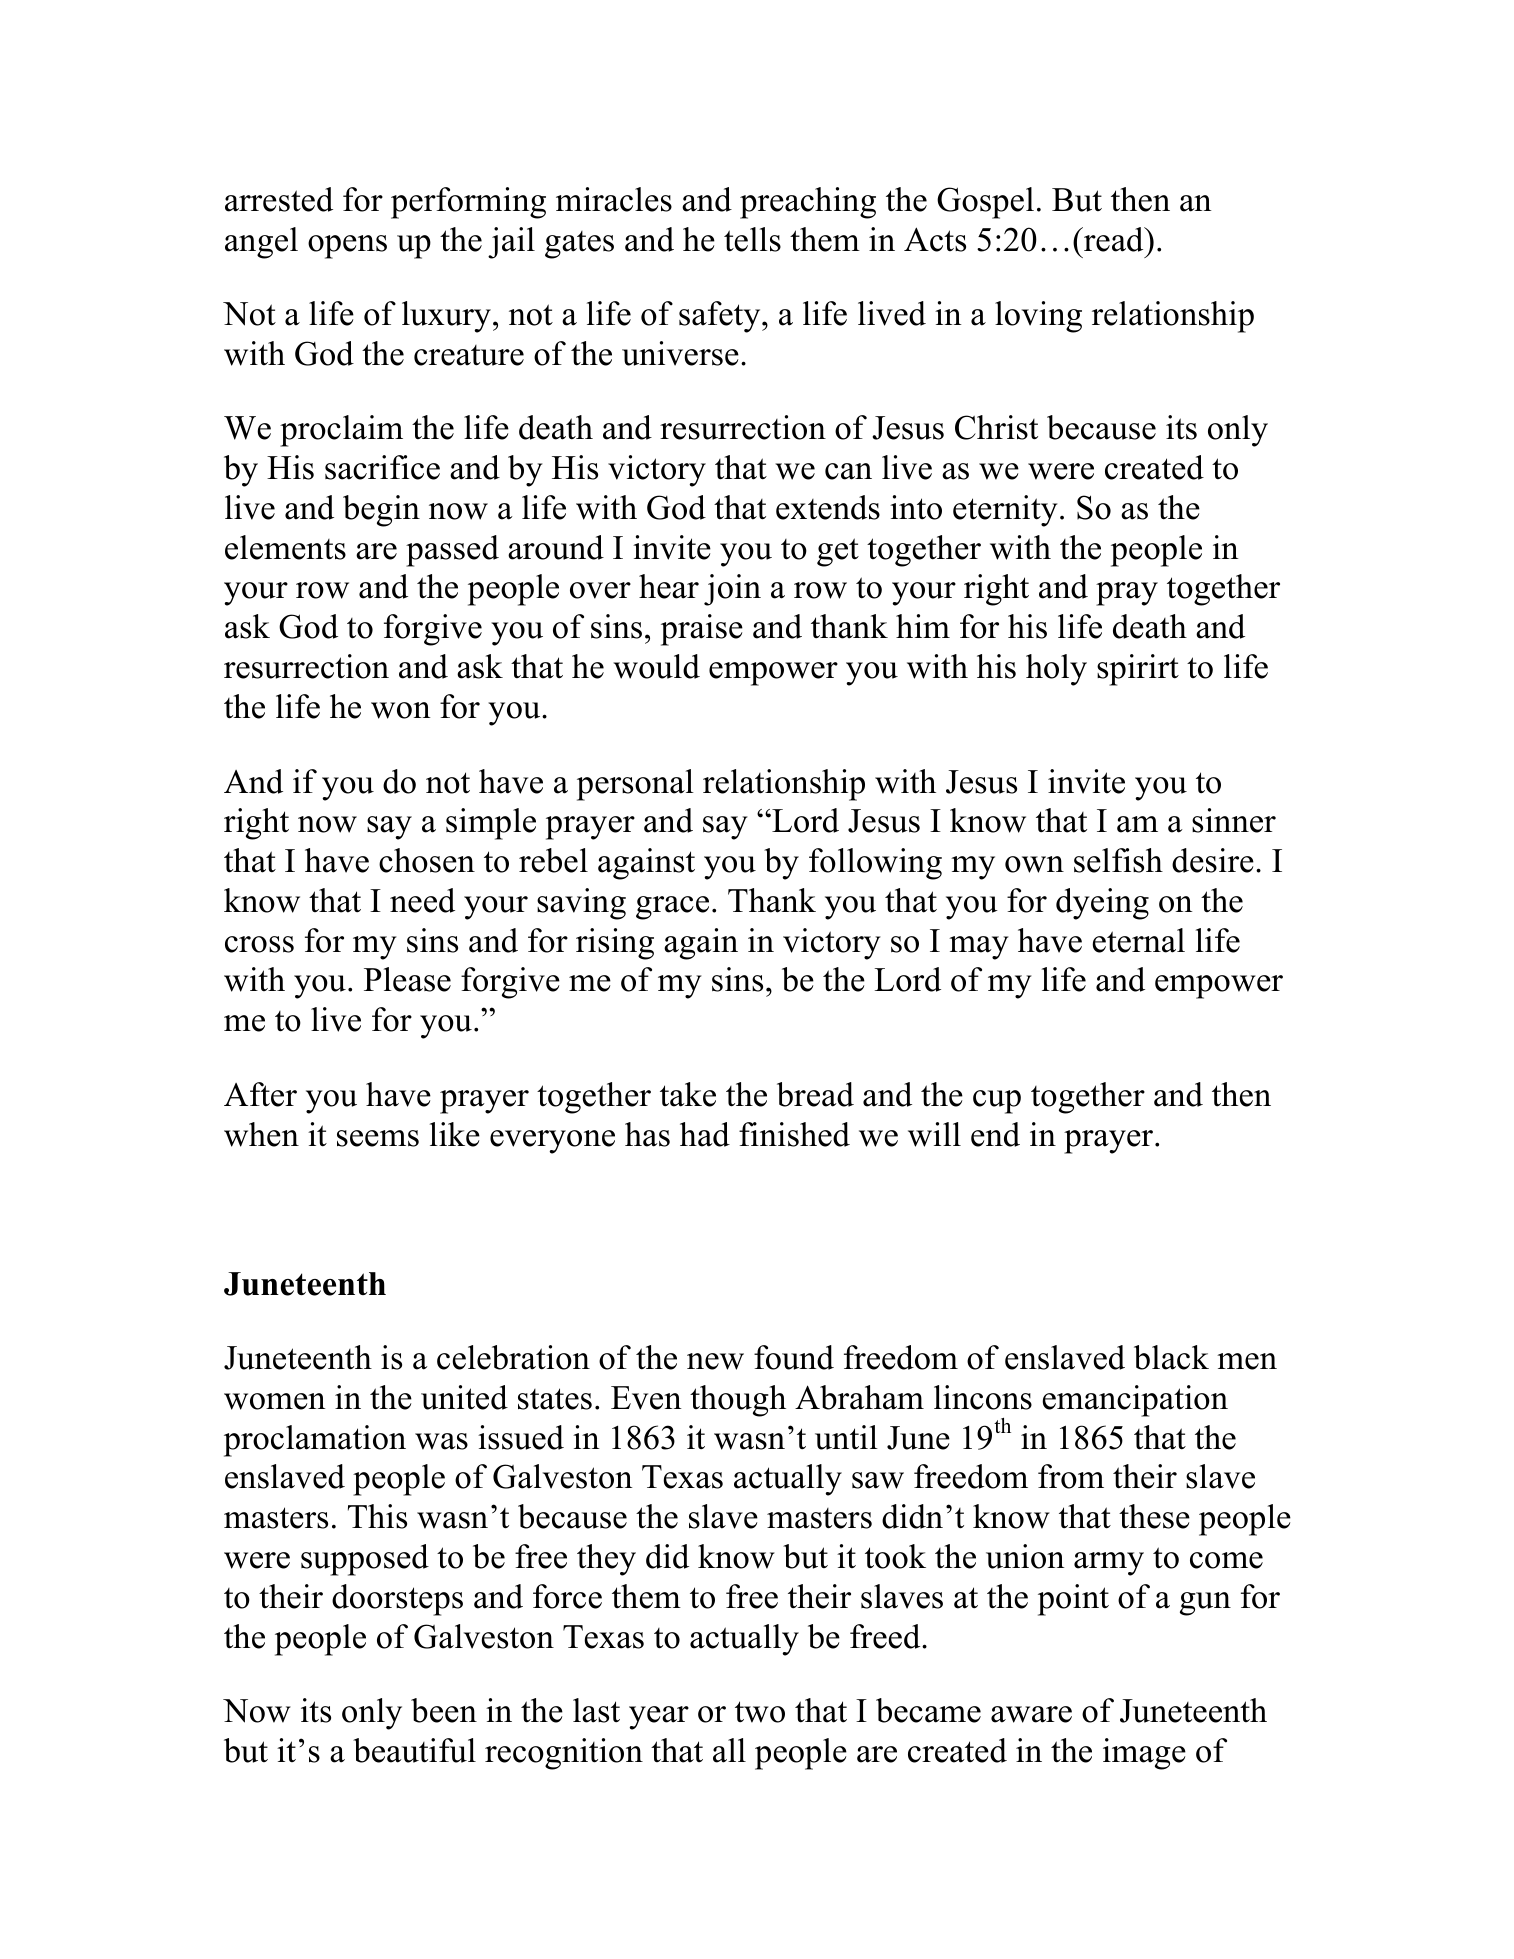 This document has height=1959, width=1514. What do you see at coordinates (760, 1712) in the document?
I see `two` at bounding box center [760, 1712].
